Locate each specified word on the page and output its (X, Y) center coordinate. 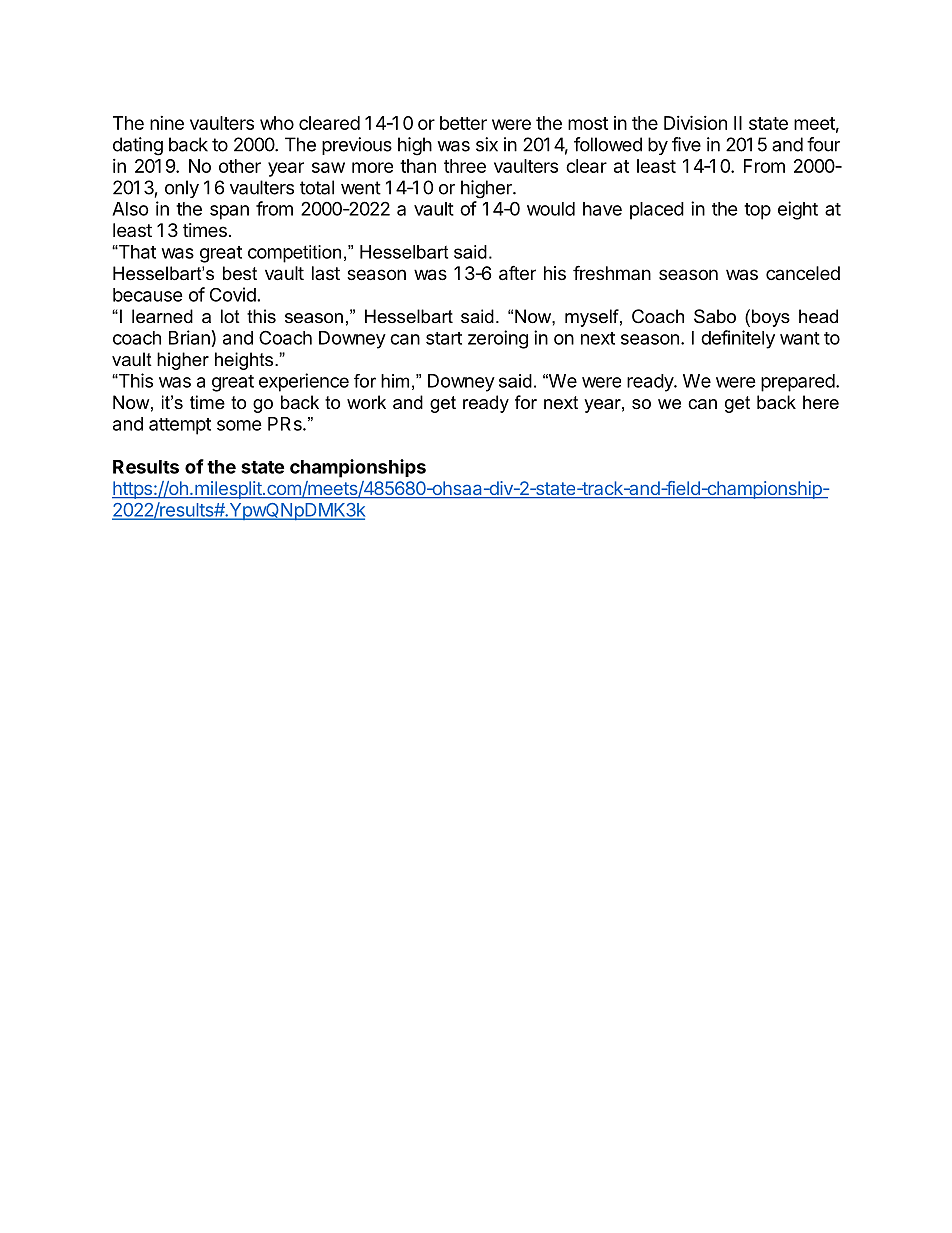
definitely (738, 339)
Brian (189, 337)
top (757, 211)
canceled (803, 273)
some (239, 425)
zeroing (498, 339)
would (551, 209)
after (517, 273)
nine (167, 123)
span (229, 212)
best (240, 273)
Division (695, 122)
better (463, 123)
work (366, 402)
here (821, 402)
